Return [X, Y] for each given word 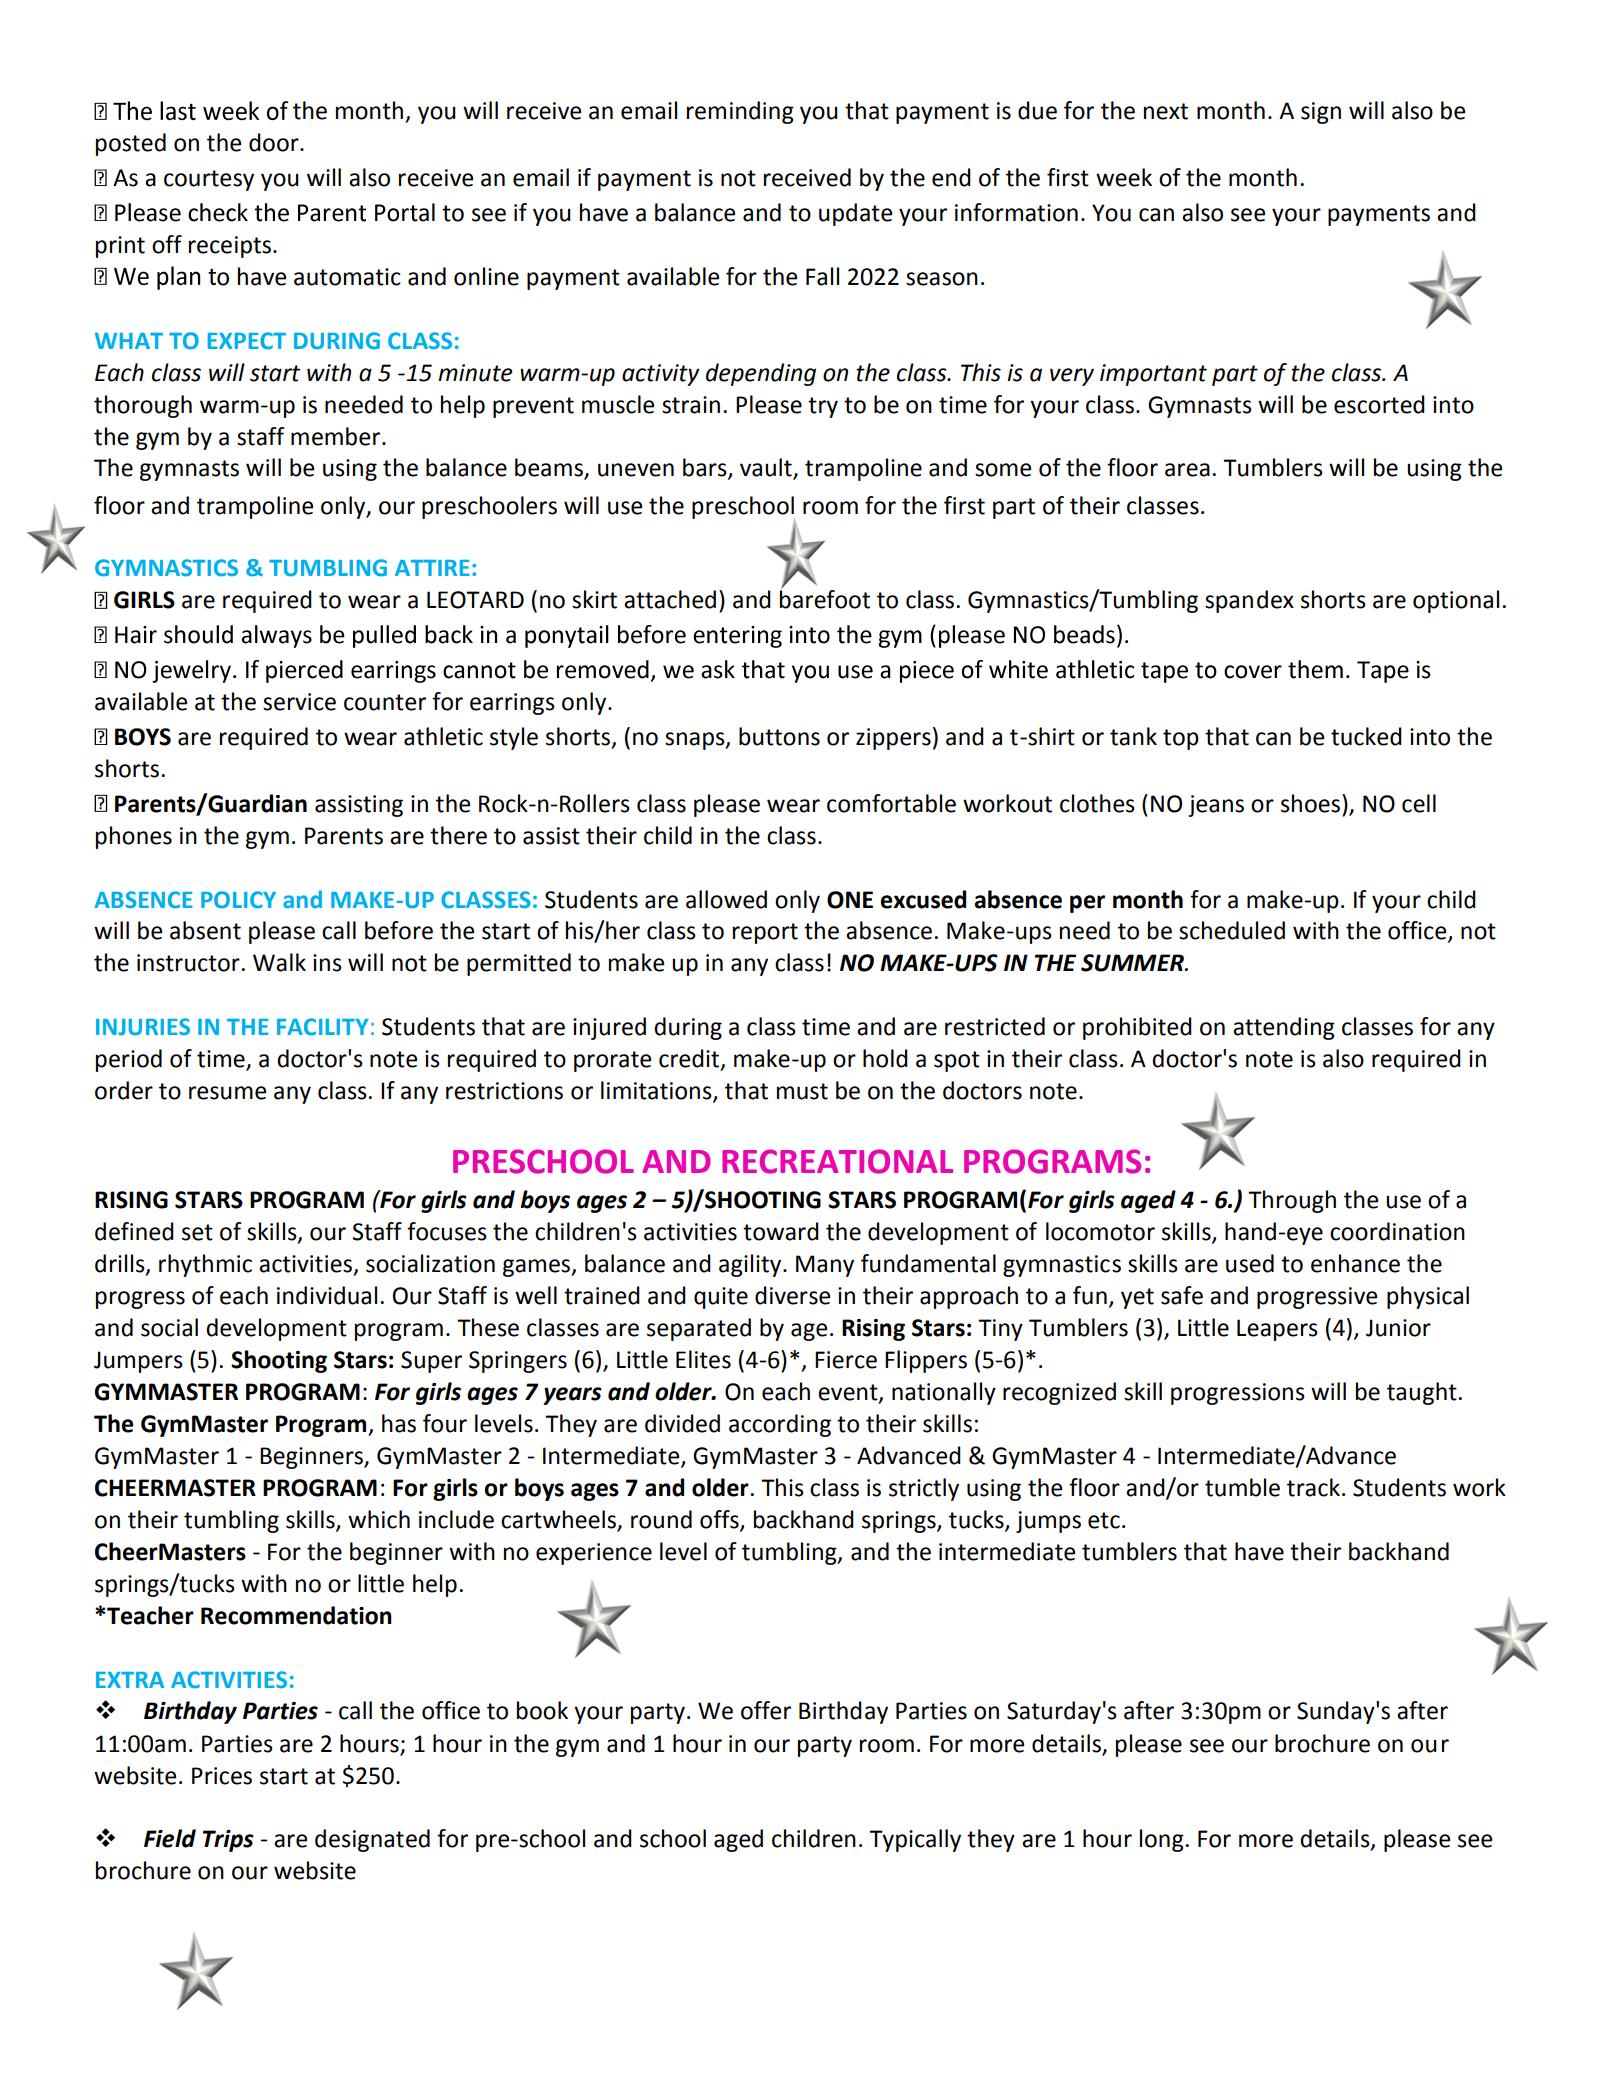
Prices [222, 1776]
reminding [740, 112]
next [1166, 111]
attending [1284, 1028]
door [275, 142]
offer [766, 1710]
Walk [279, 962]
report [765, 933]
